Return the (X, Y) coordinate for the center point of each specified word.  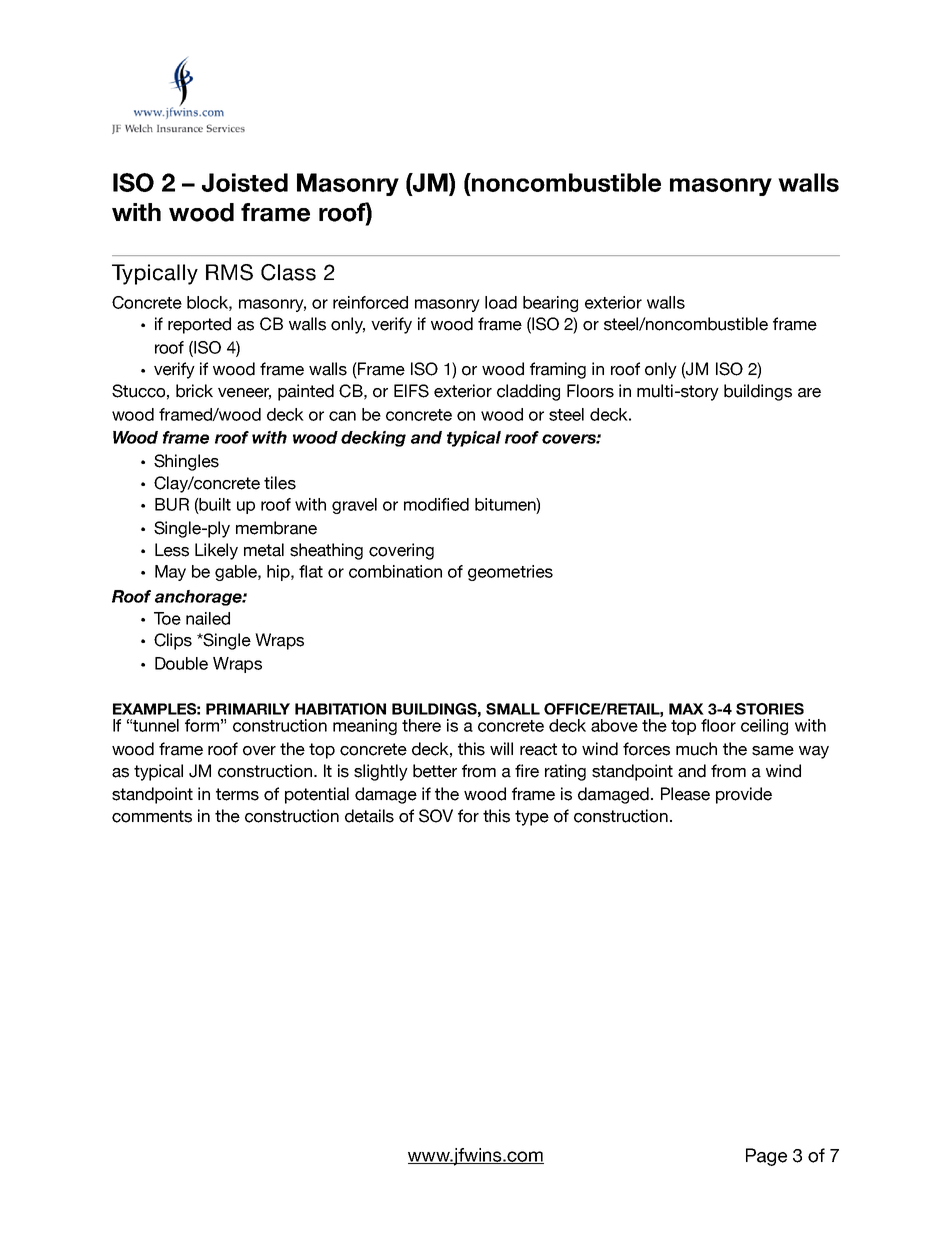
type (532, 818)
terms (237, 794)
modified (436, 504)
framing (558, 370)
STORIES (770, 709)
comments (152, 816)
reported (199, 325)
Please (685, 794)
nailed (208, 618)
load (501, 302)
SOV (436, 816)
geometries (510, 573)
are (809, 393)
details (369, 816)
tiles (280, 483)
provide (744, 795)
